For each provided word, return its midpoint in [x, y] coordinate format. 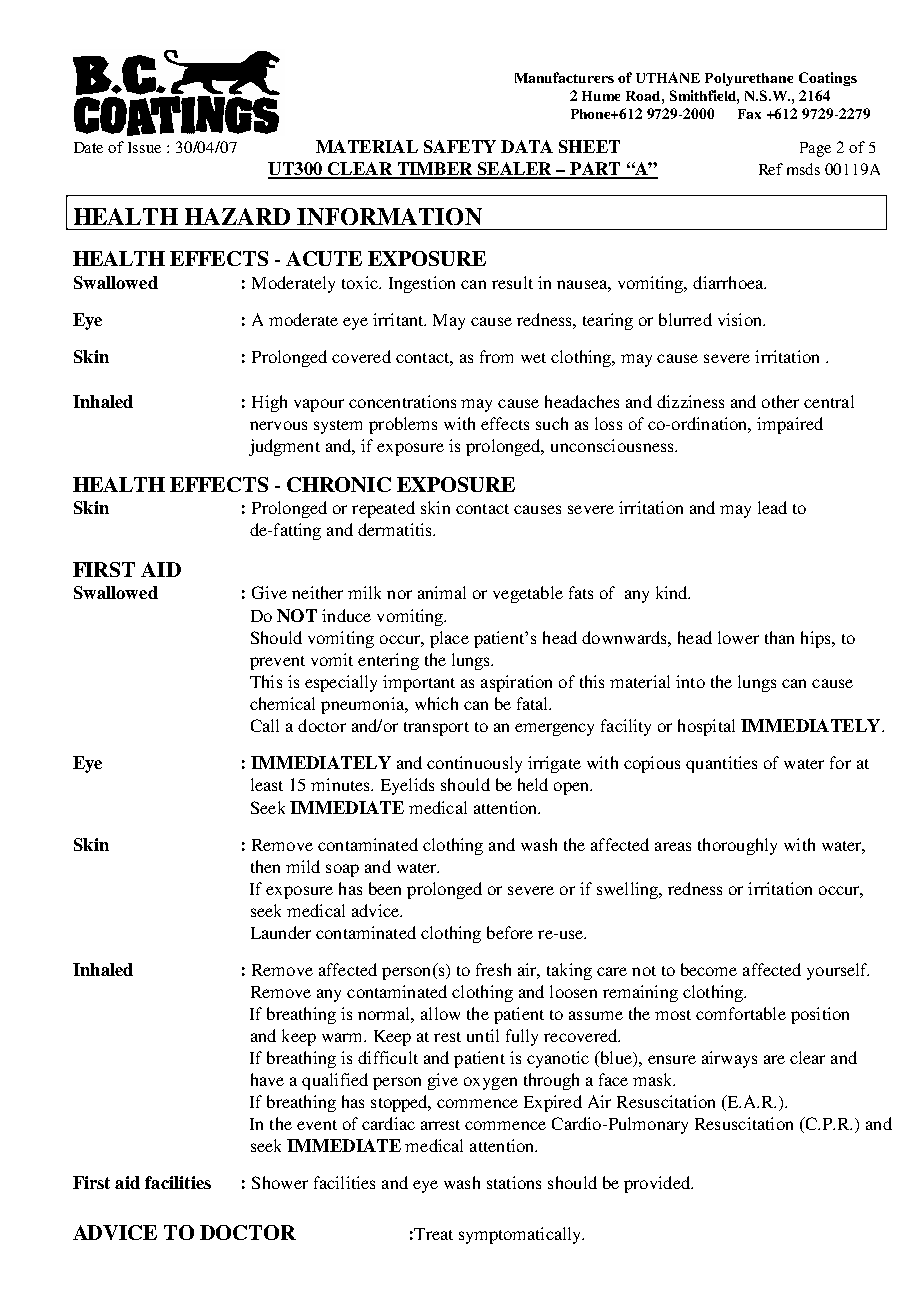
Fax [749, 114]
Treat [432, 1234]
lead [772, 507]
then [265, 866]
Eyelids [407, 786]
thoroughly [737, 846]
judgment [284, 447]
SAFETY [460, 146]
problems [403, 425]
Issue [144, 147]
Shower [280, 1182]
